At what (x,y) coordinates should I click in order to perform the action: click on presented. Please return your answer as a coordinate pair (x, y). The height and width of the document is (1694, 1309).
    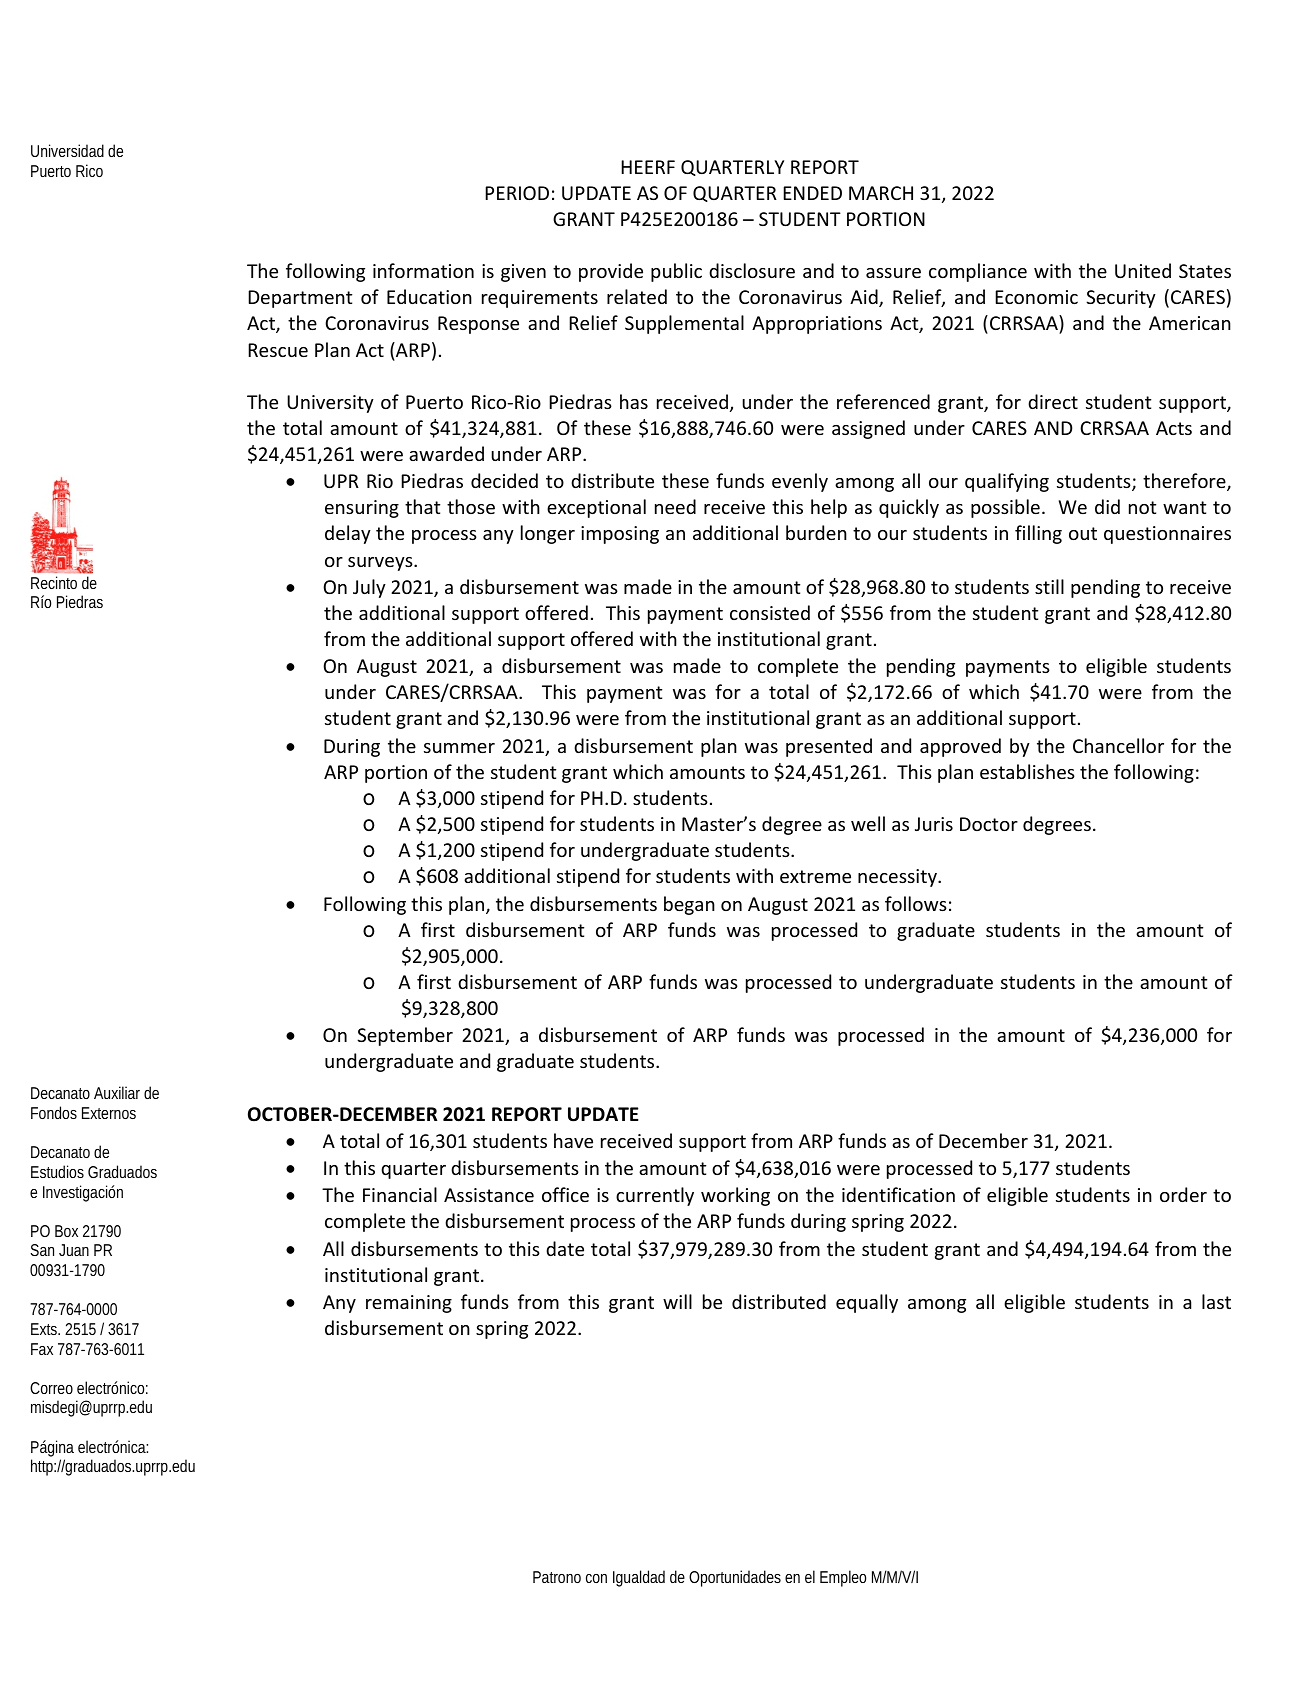
    Looking at the image, I should click on (829, 747).
